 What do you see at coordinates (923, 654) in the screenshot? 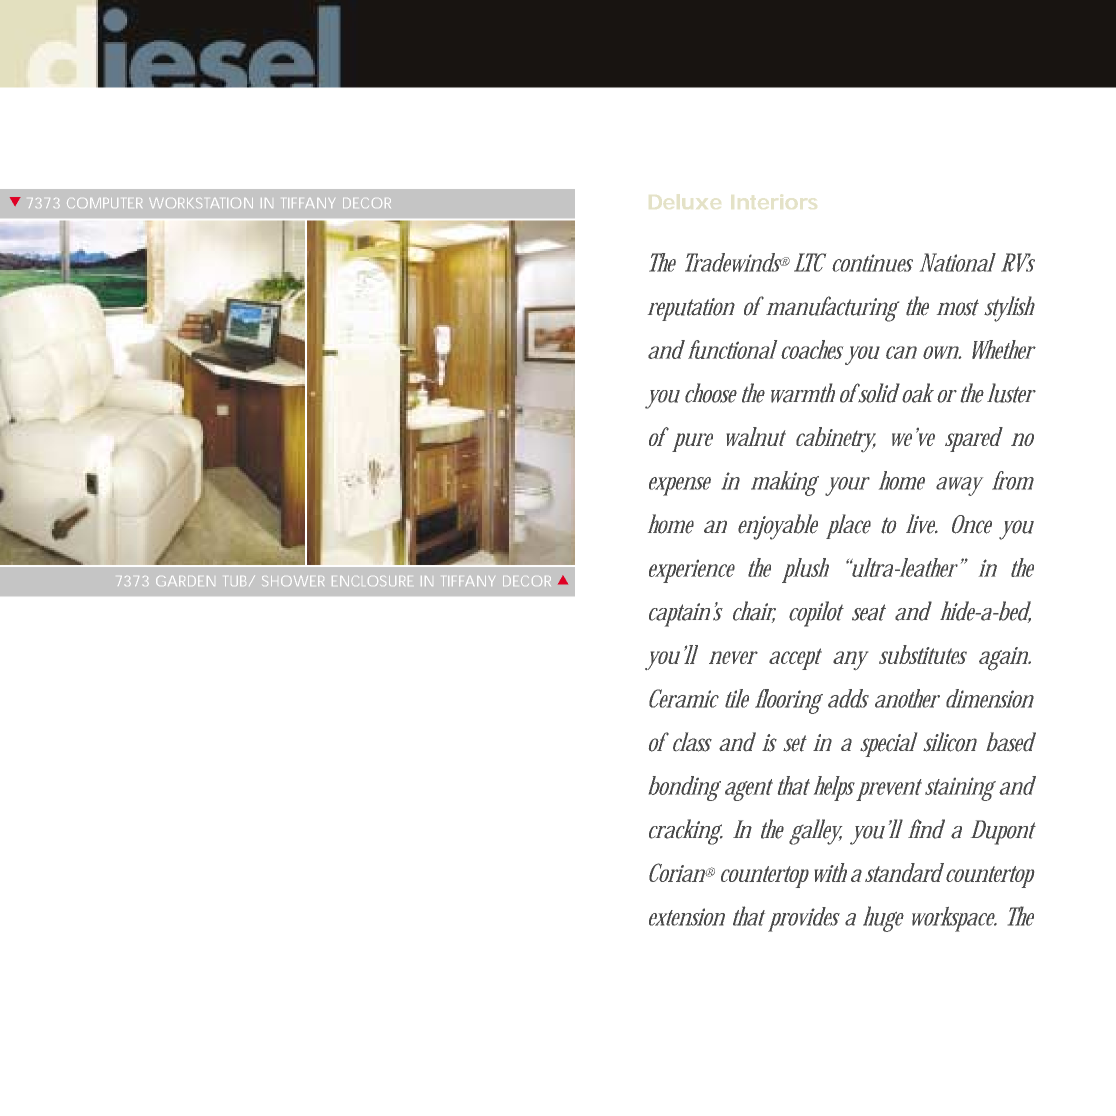
I see `substitutes` at bounding box center [923, 654].
